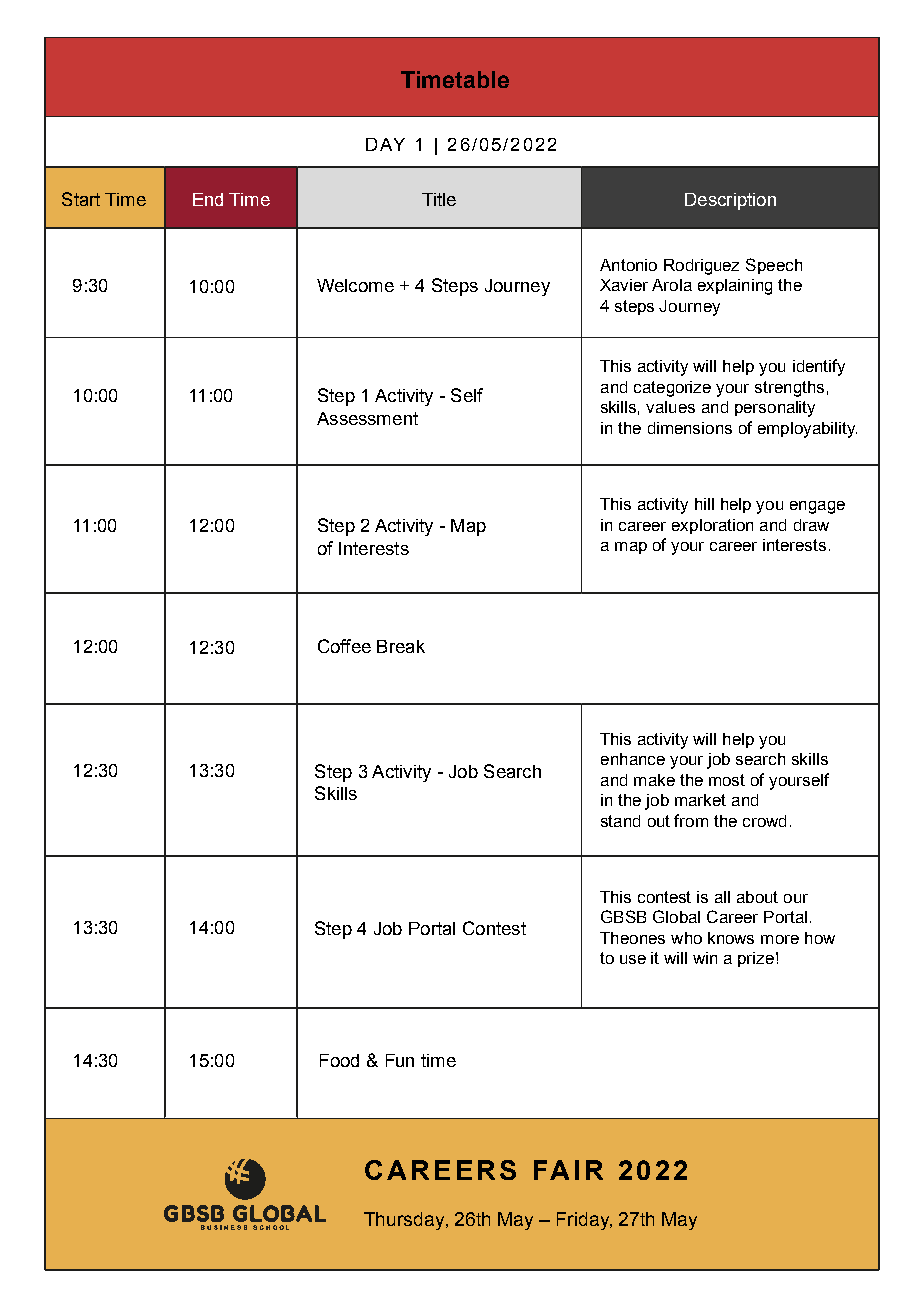  I want to click on Description, so click(730, 201).
